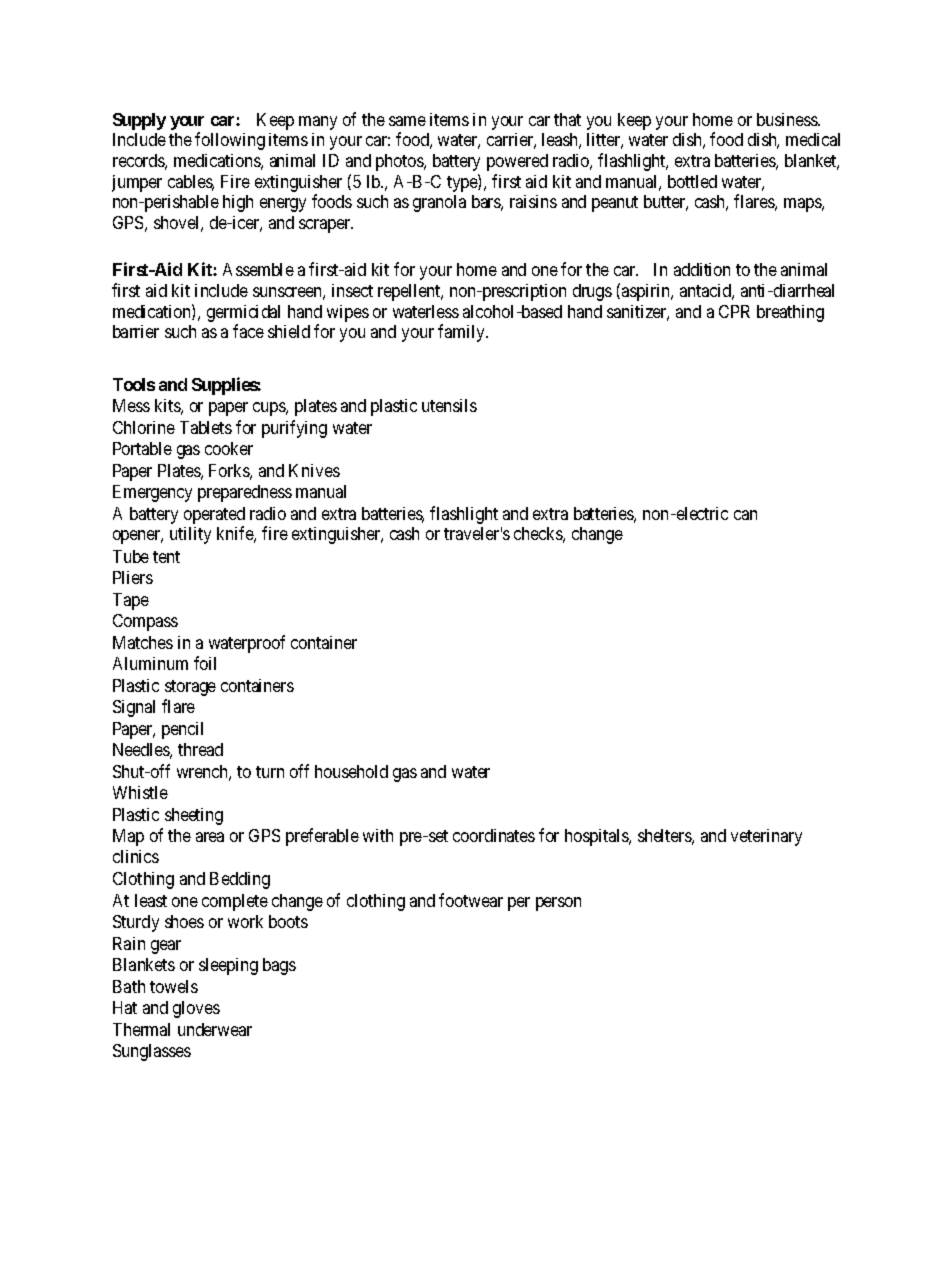  Describe the element at coordinates (558, 904) in the page. I see `person` at that location.
